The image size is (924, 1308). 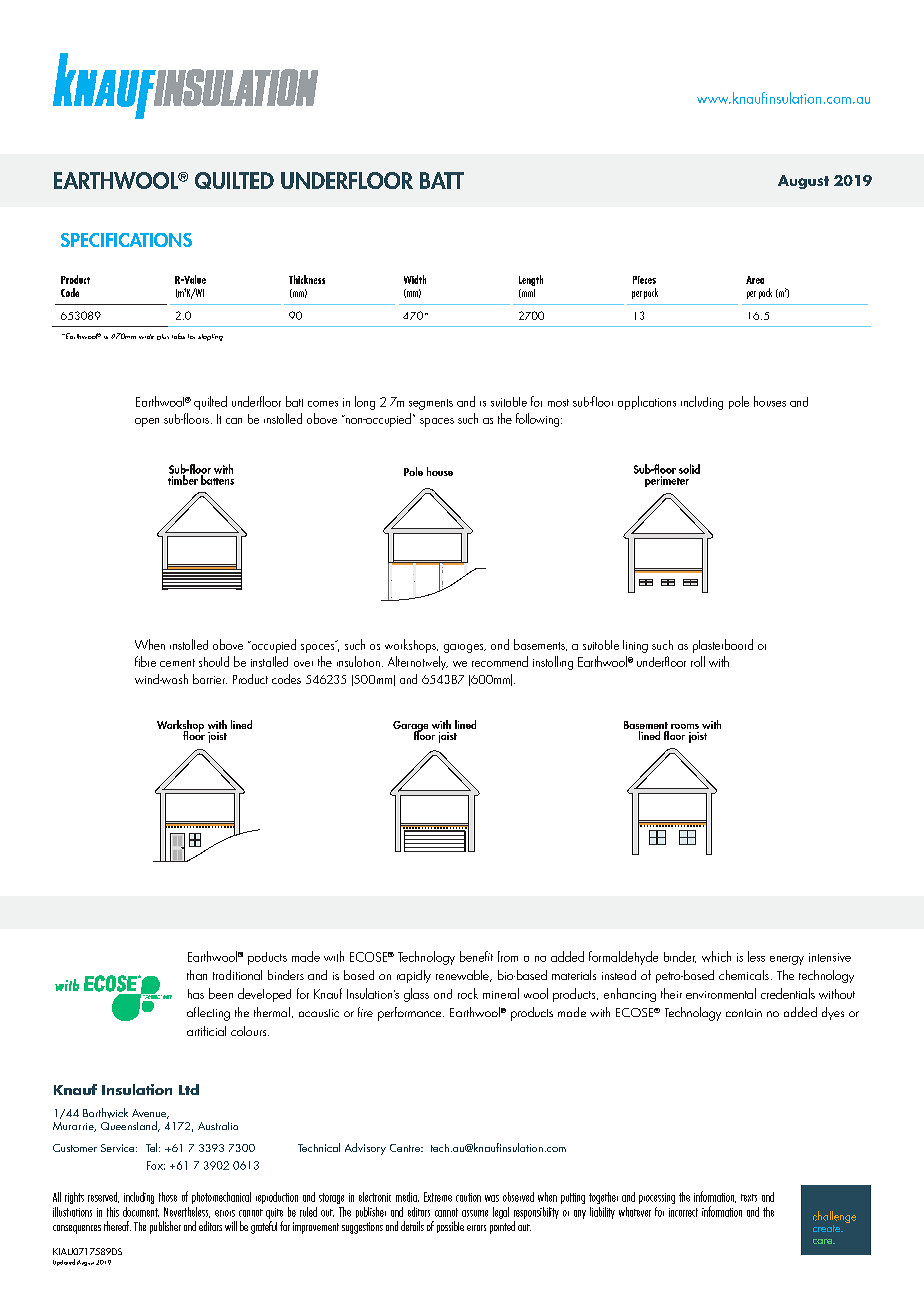 I want to click on than, so click(x=197, y=975).
